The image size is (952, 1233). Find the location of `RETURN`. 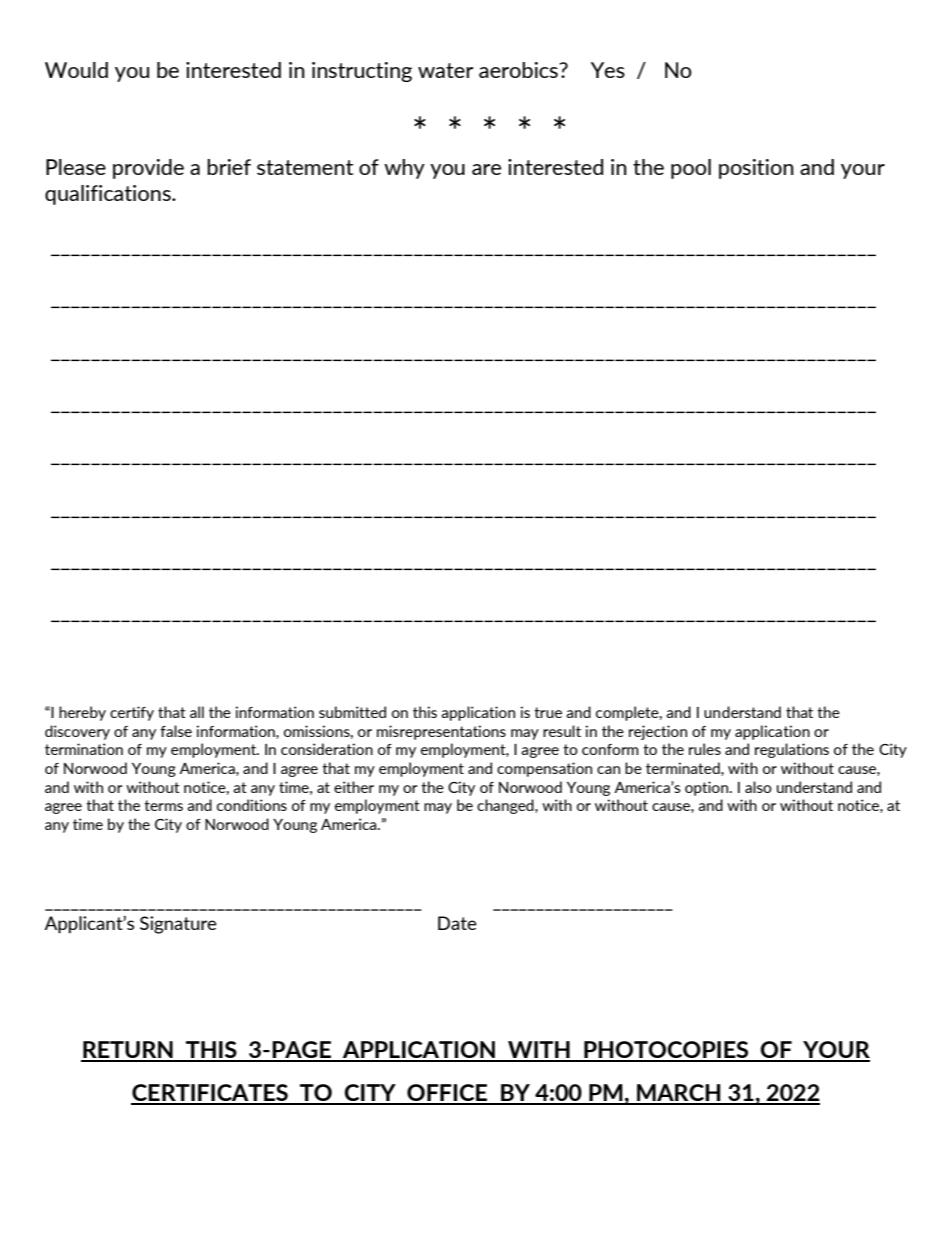

RETURN is located at coordinates (128, 1051).
